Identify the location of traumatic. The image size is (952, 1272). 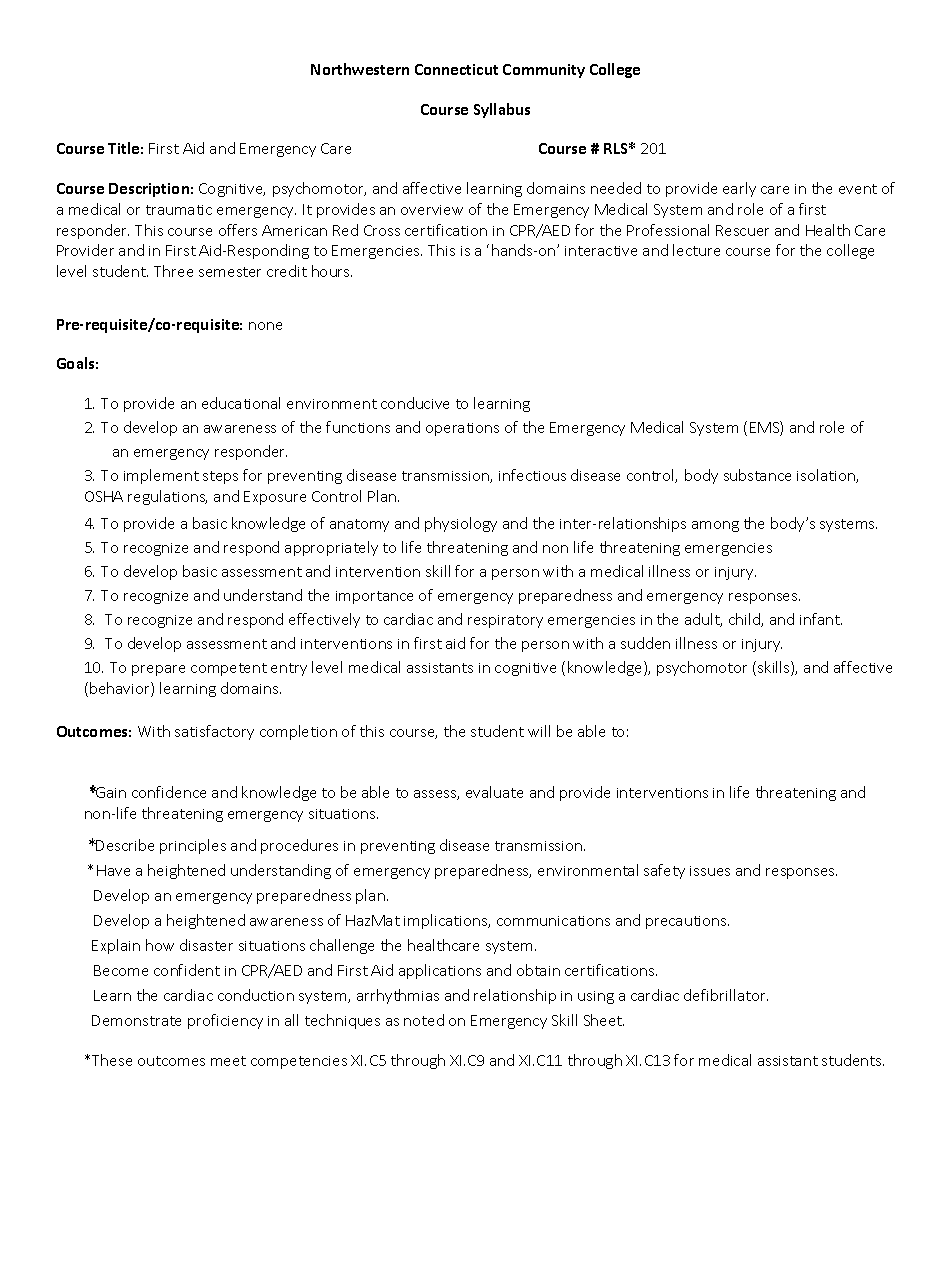
(179, 210).
